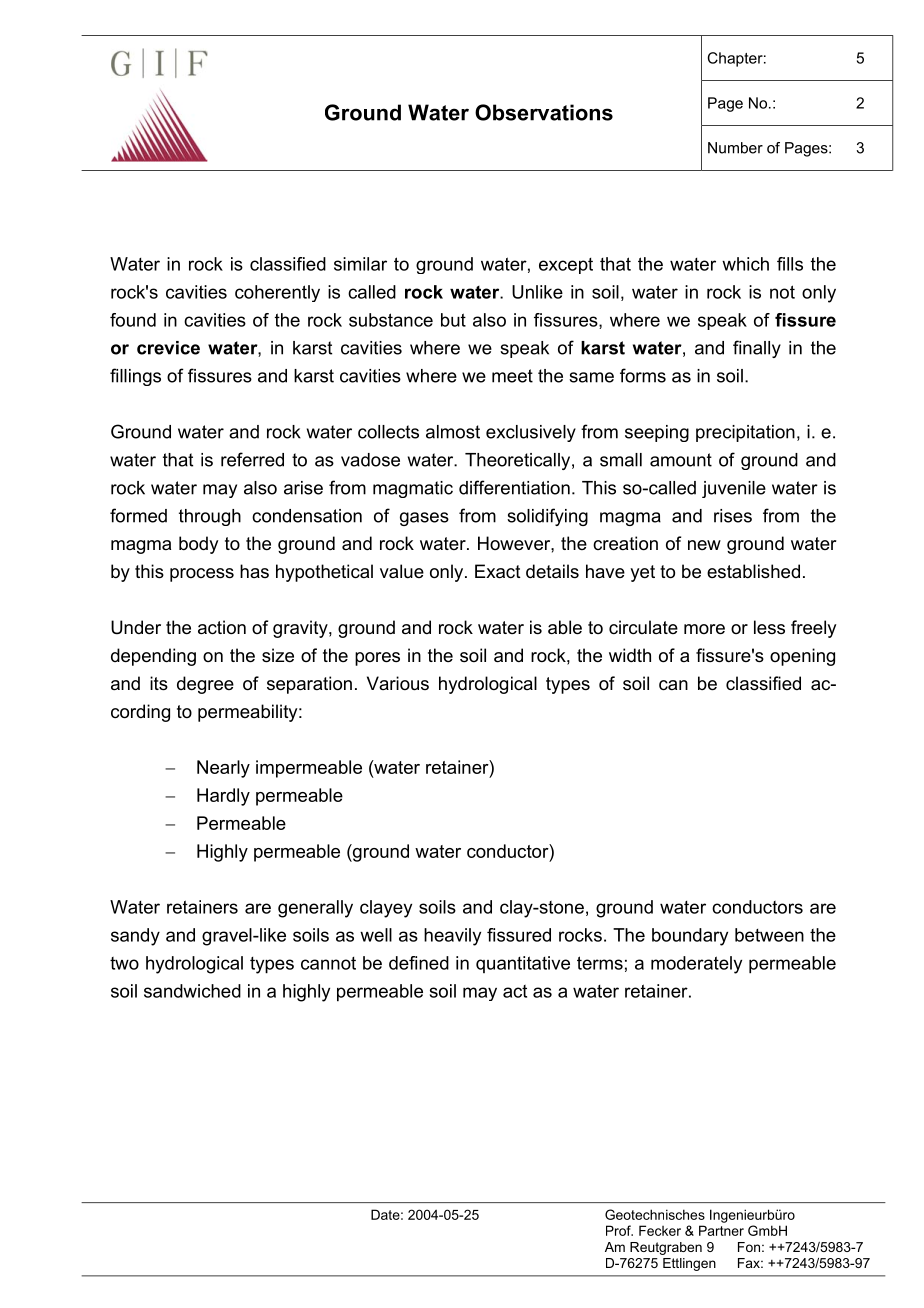  What do you see at coordinates (544, 112) in the screenshot?
I see `Observations` at bounding box center [544, 112].
